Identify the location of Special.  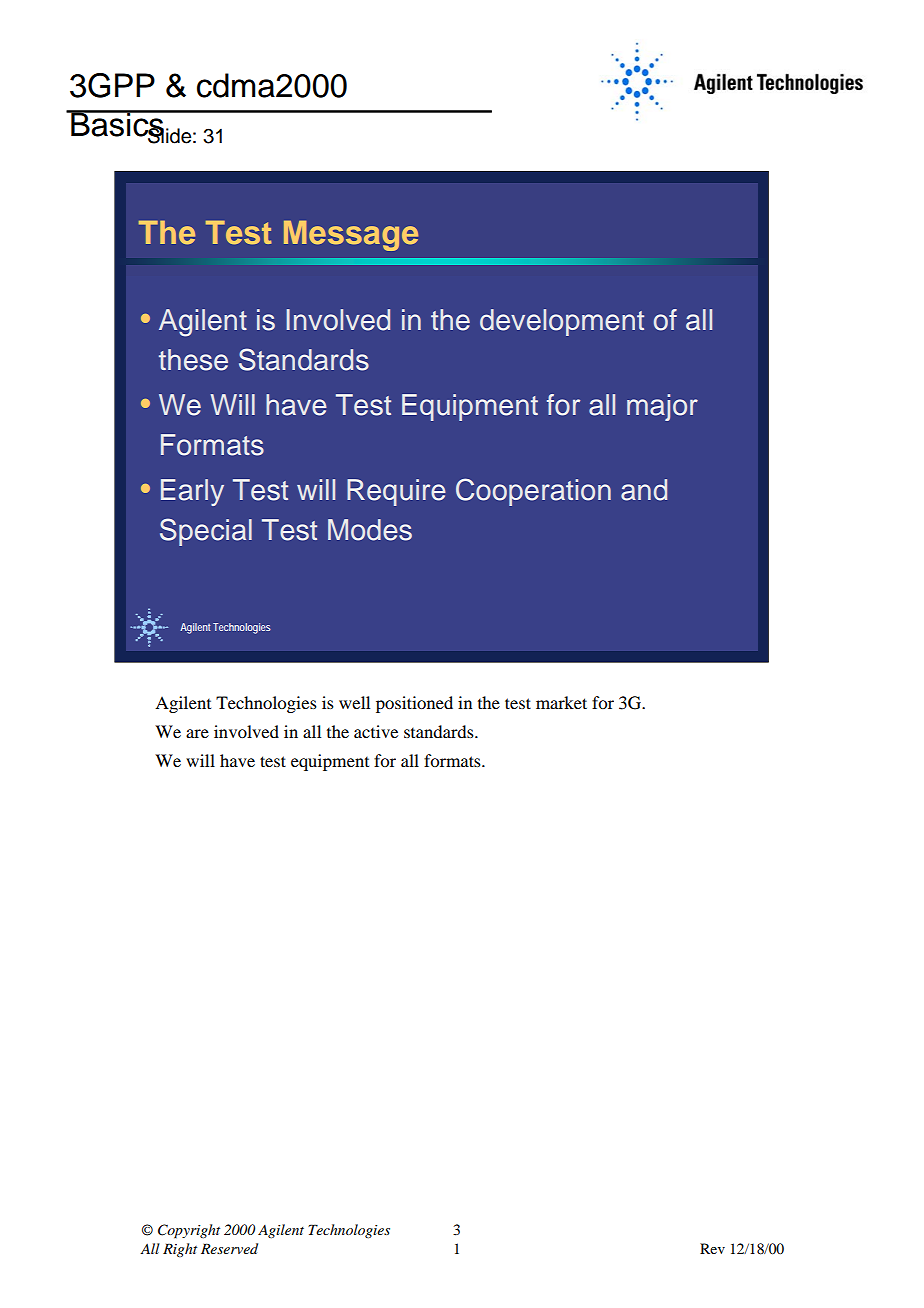
(206, 532).
